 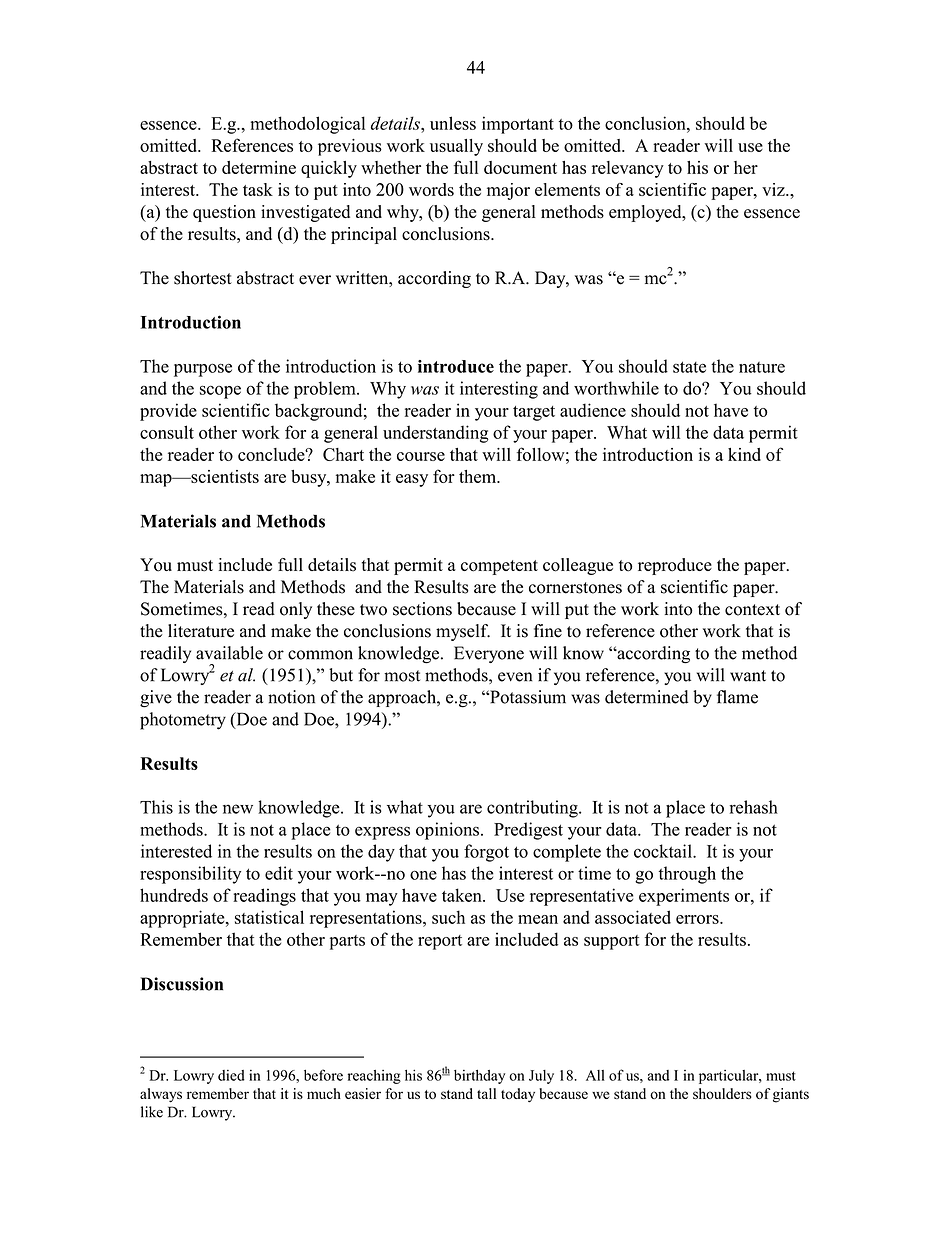 I want to click on through, so click(x=687, y=875).
